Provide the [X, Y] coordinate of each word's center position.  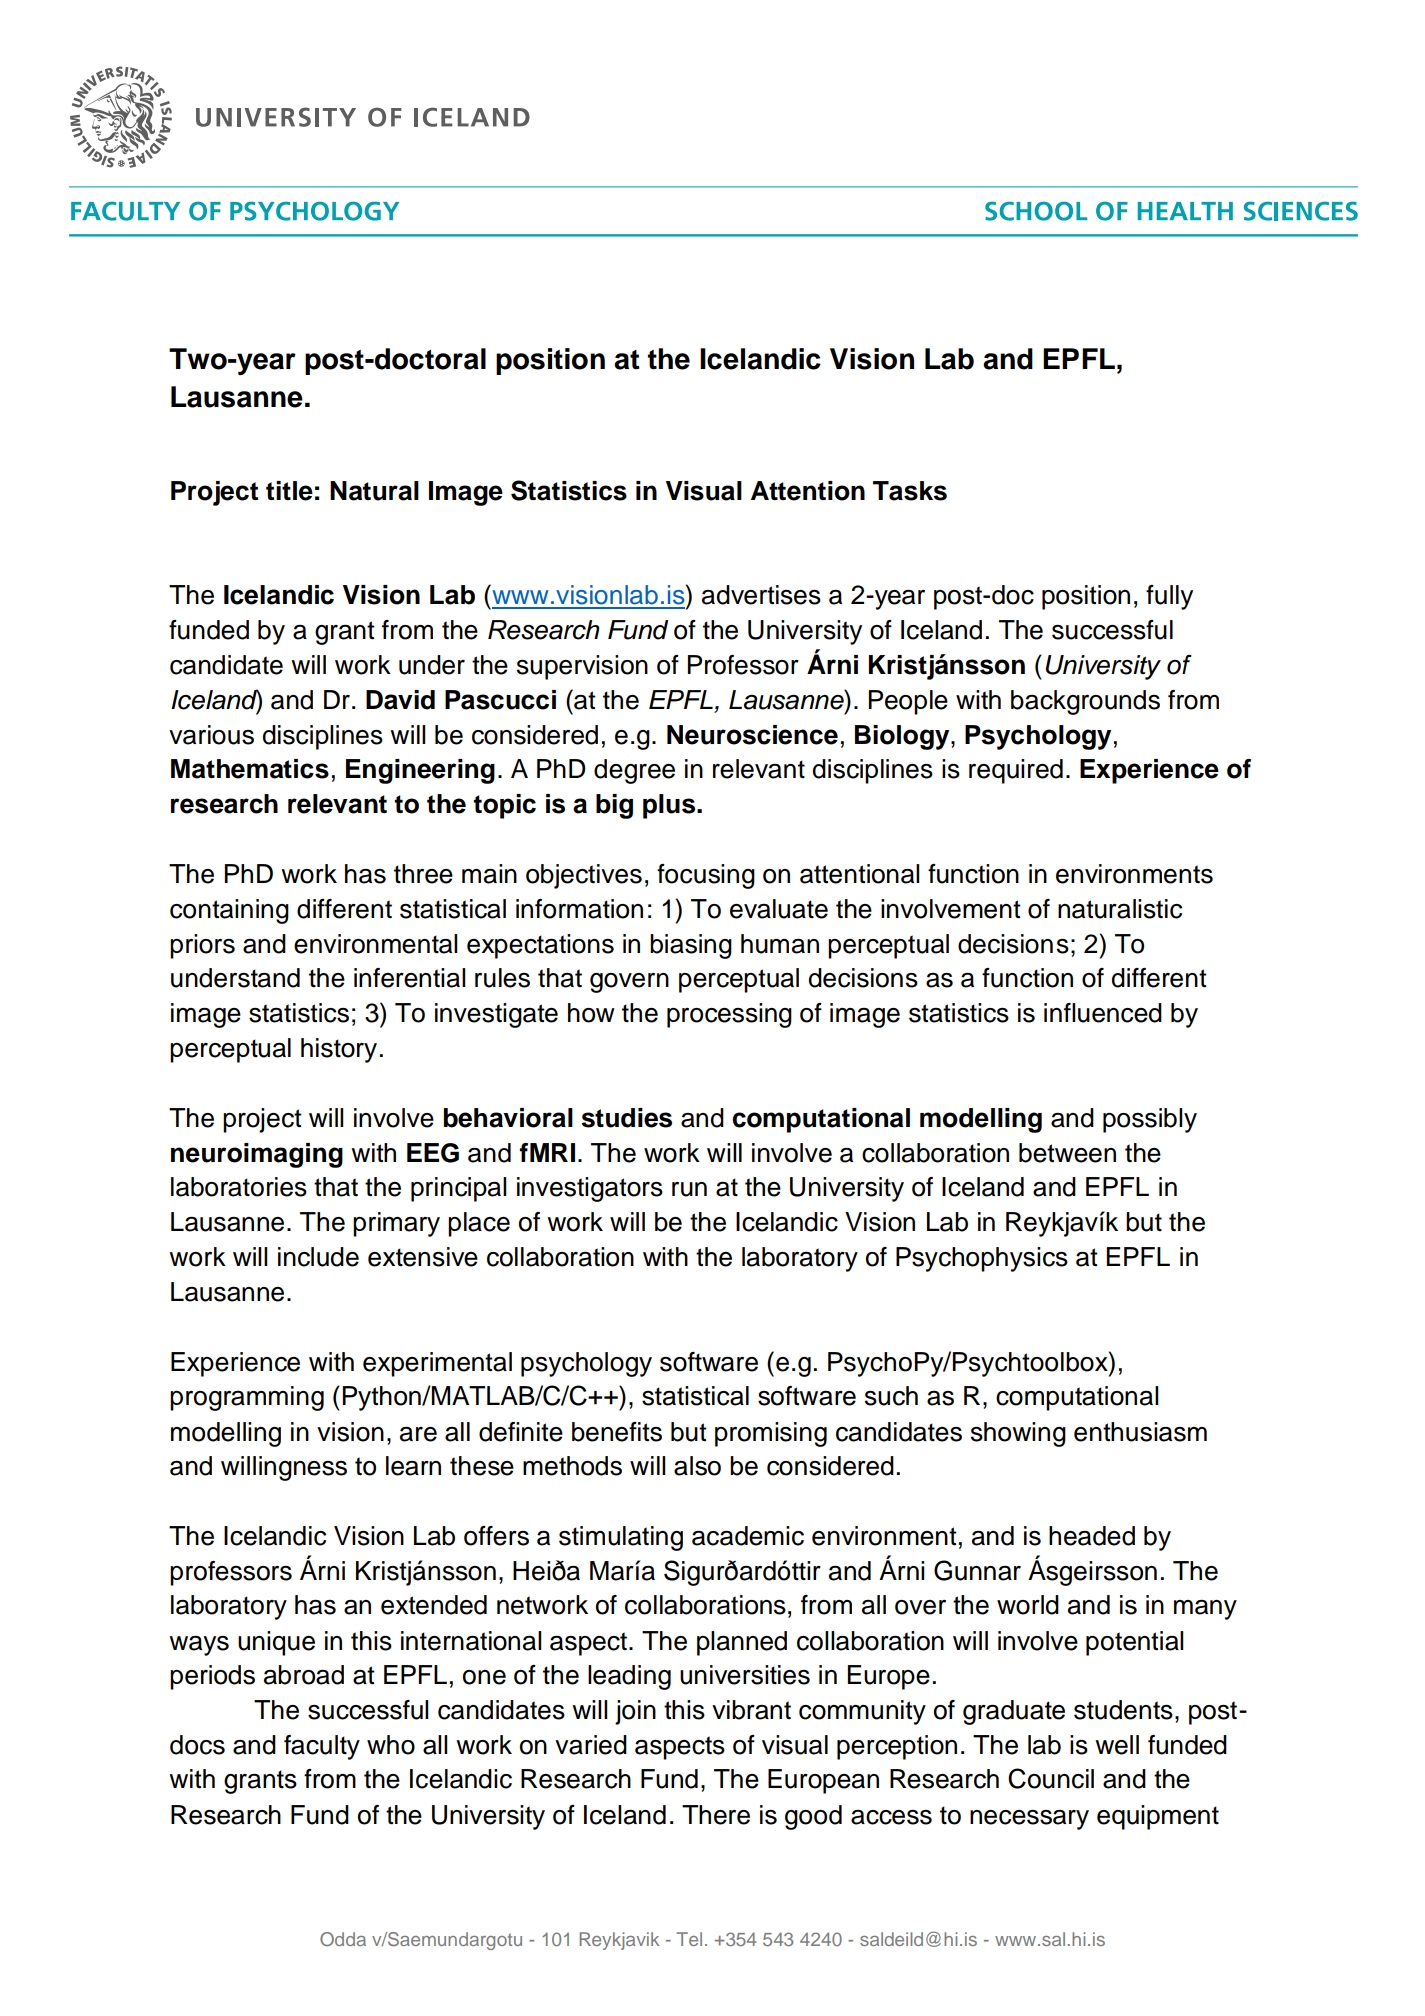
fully [1169, 597]
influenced [1103, 1013]
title [289, 491]
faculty [322, 1747]
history [339, 1050]
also [697, 1466]
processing [729, 1015]
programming [247, 1398]
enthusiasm [1140, 1432]
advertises [761, 595]
